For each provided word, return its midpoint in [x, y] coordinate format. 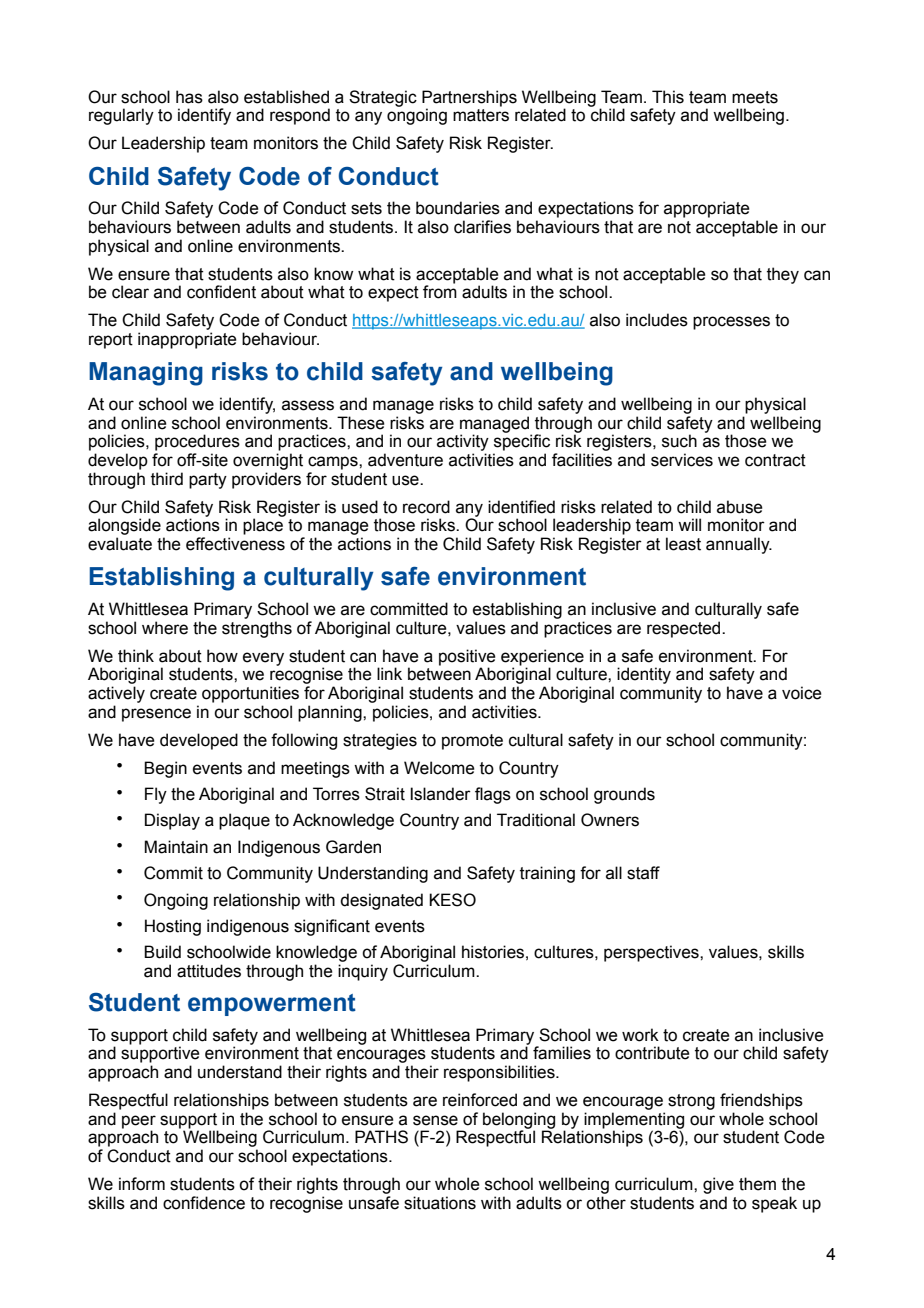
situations [440, 1203]
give [718, 1185]
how [222, 656]
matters [481, 115]
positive [467, 658]
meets [755, 97]
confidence [204, 1203]
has [189, 97]
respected [685, 629]
